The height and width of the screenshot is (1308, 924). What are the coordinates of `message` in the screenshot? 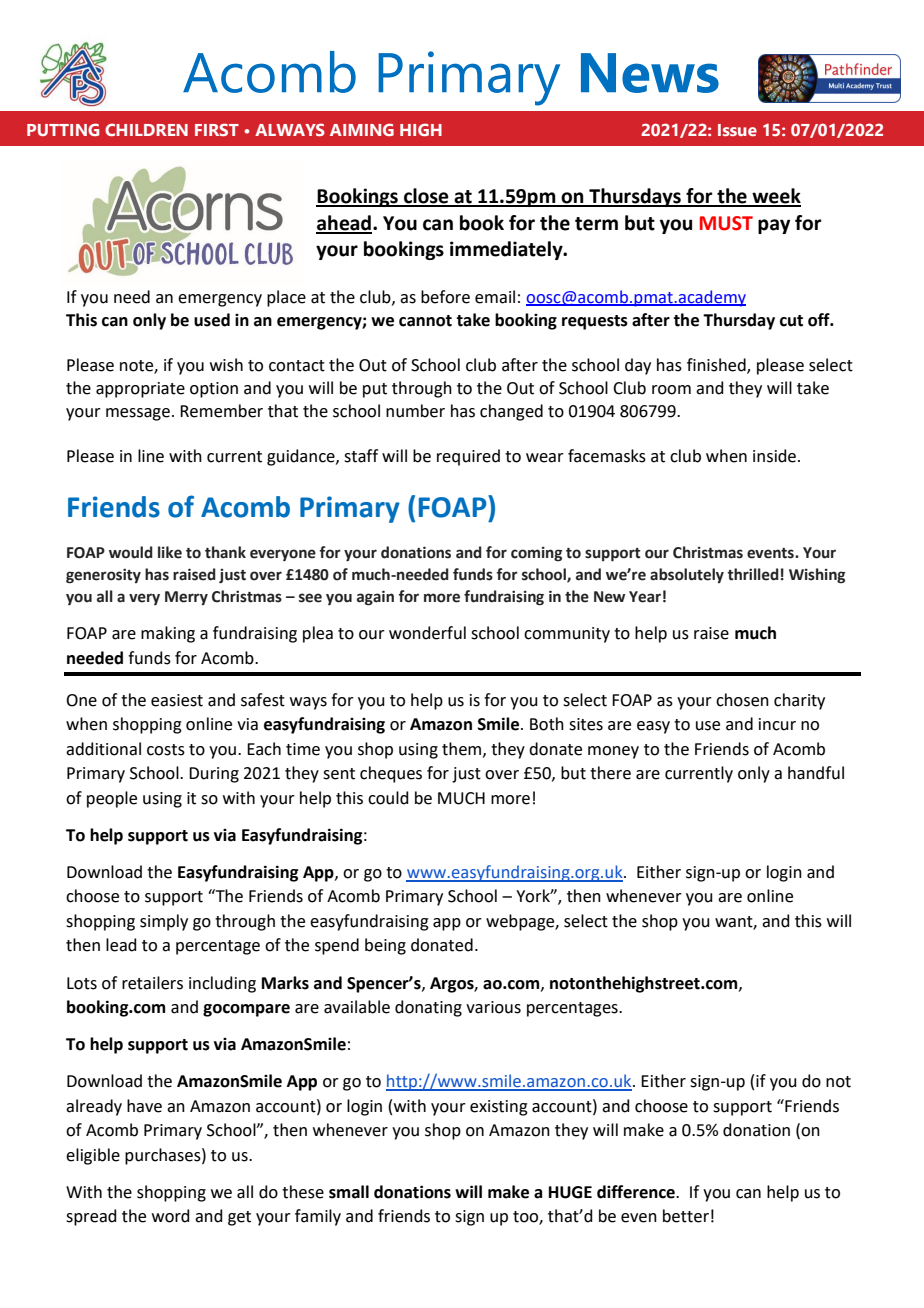 It's located at (138, 414).
